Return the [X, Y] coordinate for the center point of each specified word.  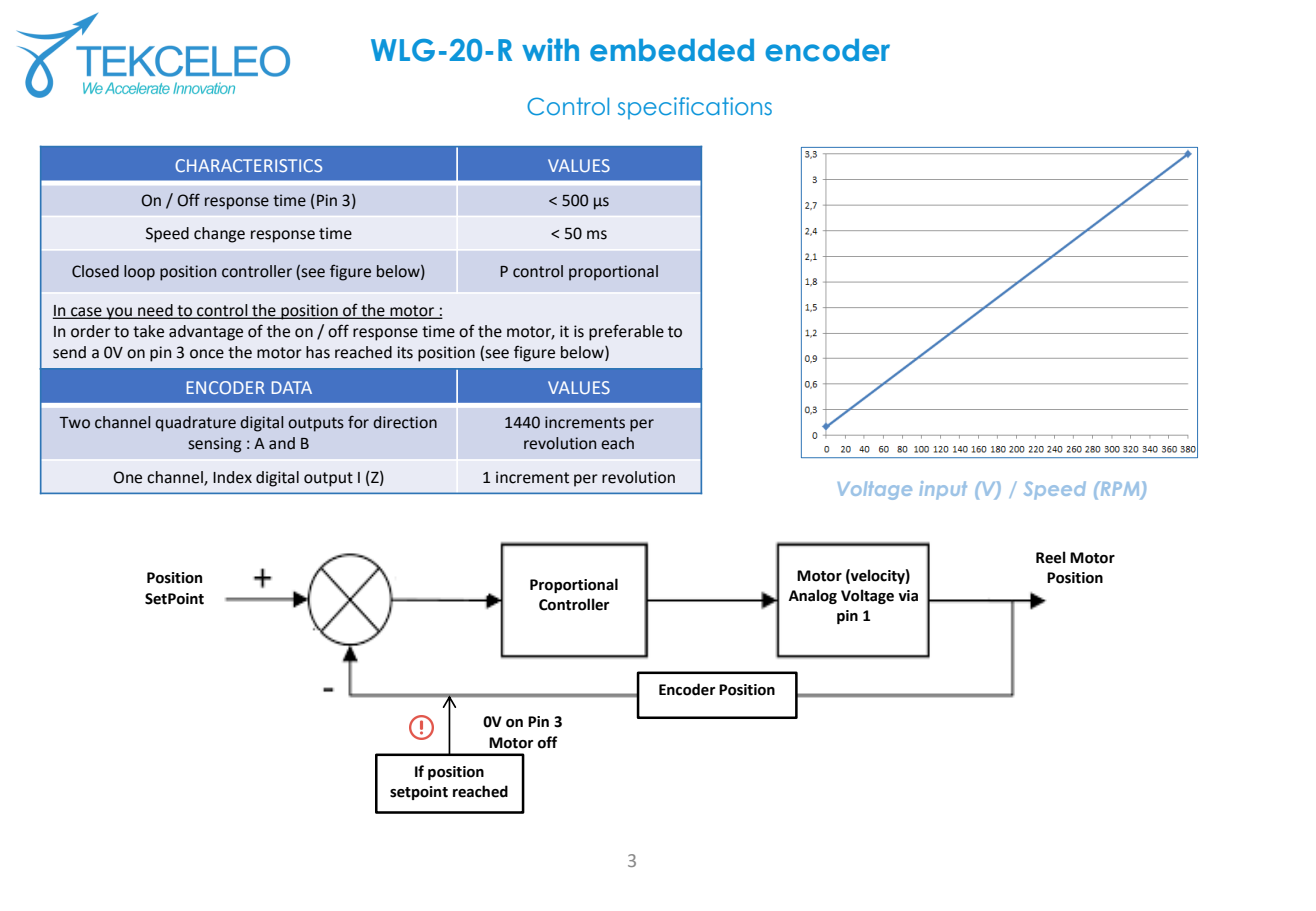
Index [232, 477]
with [550, 49]
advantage [206, 333]
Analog [813, 596]
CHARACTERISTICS [248, 165]
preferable [626, 332]
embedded [672, 50]
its [405, 352]
